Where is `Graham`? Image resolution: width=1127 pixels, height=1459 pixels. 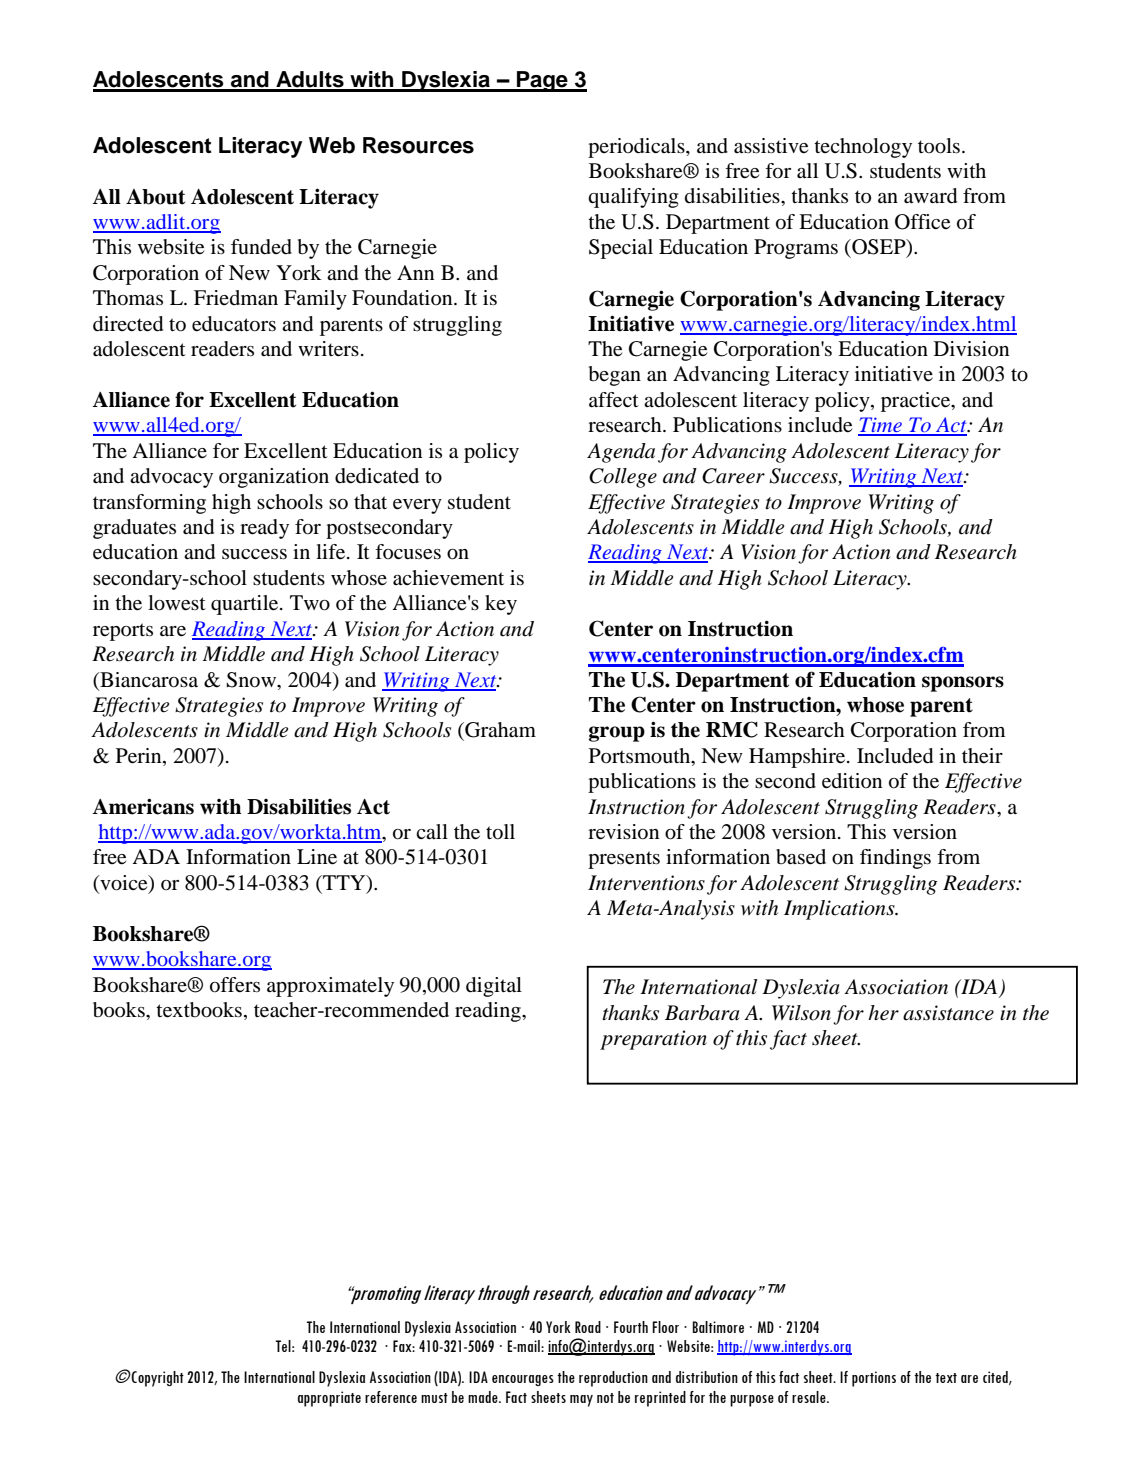 Graham is located at coordinates (499, 731).
